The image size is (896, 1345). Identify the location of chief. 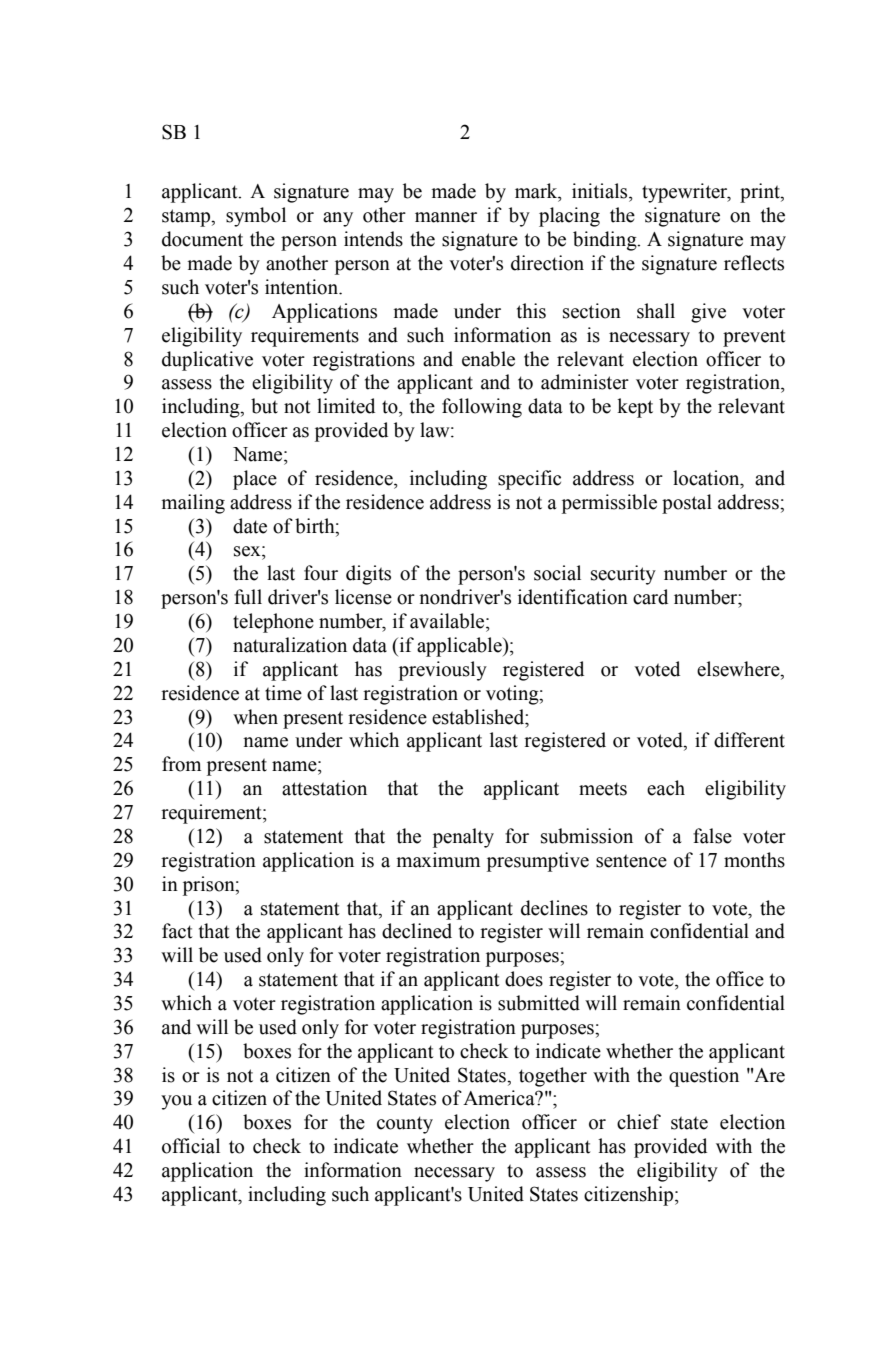
(639, 1122).
